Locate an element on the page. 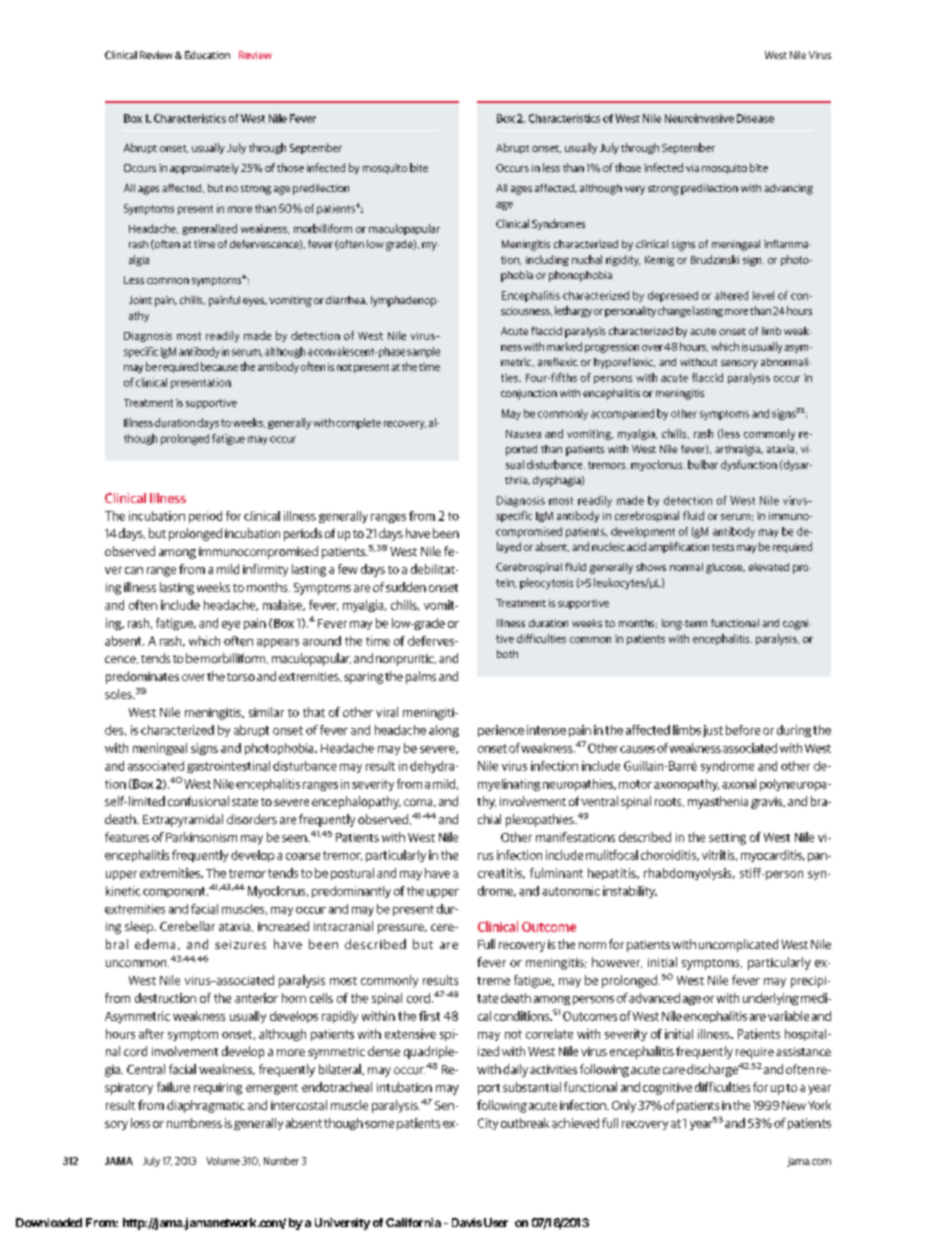  approximately is located at coordinates (204, 168).
